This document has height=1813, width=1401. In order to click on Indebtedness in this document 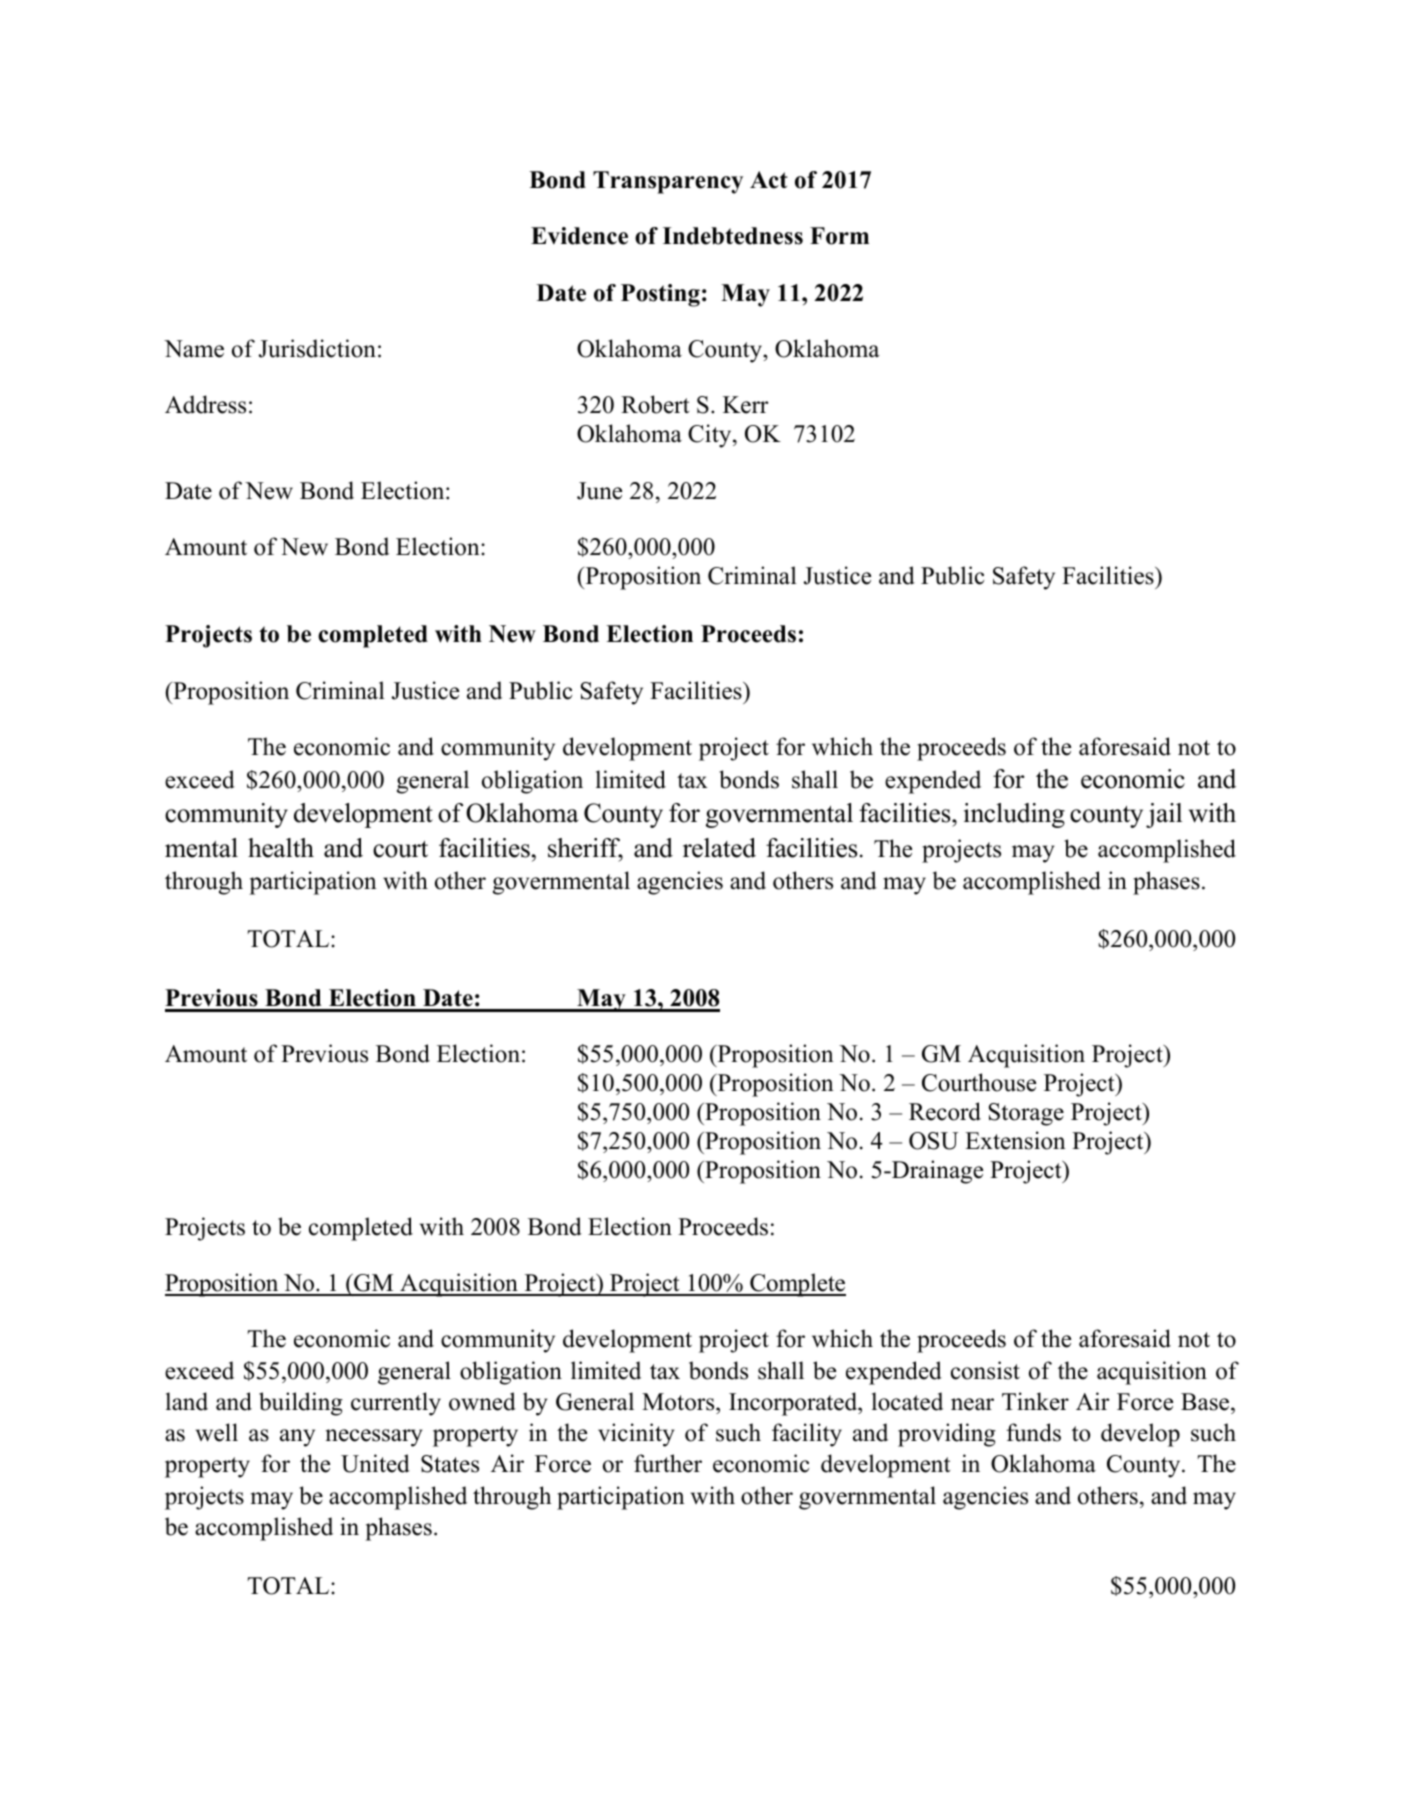, I will do `click(733, 236)`.
